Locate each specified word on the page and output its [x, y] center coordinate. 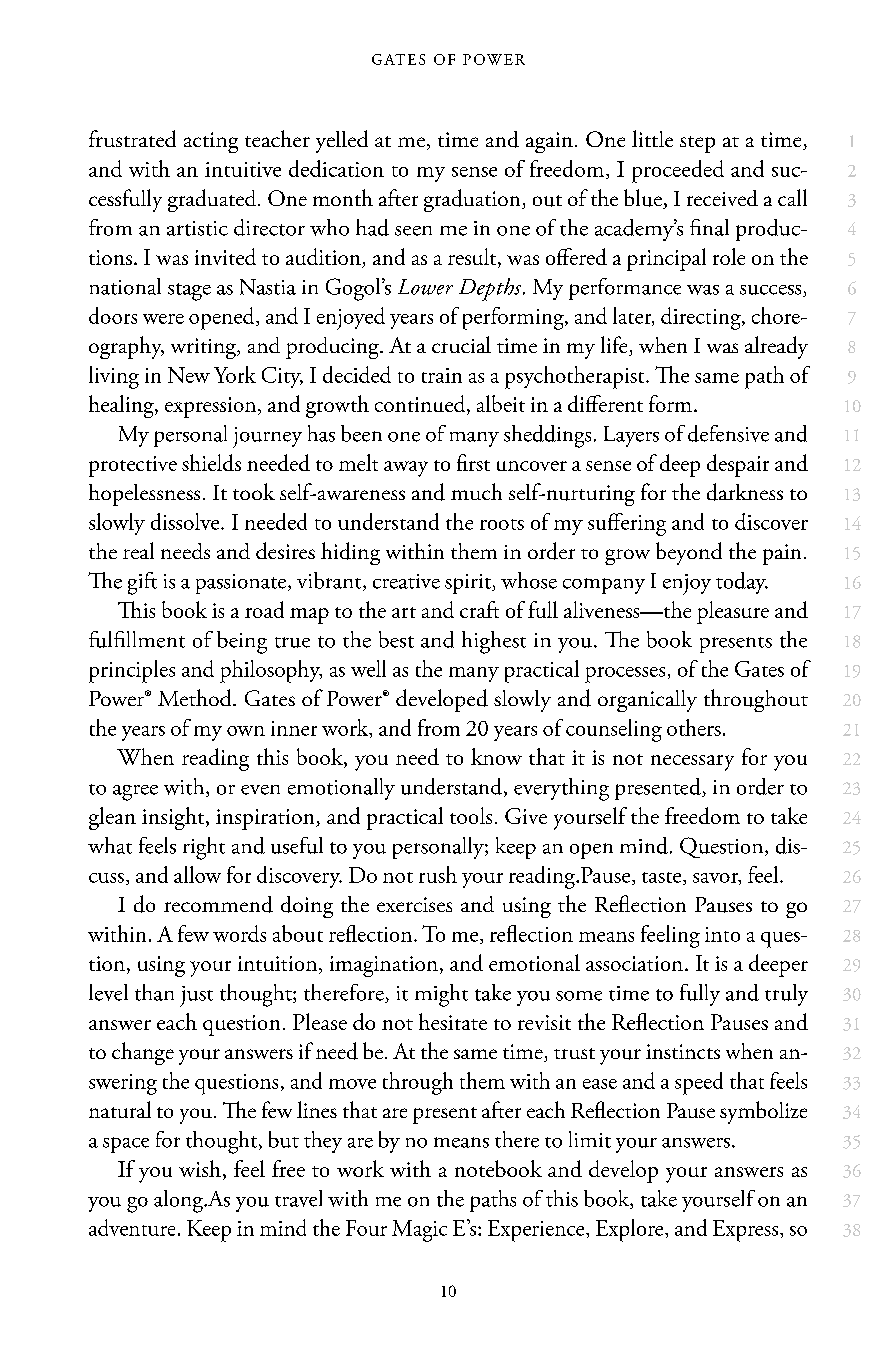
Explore [631, 1230]
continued [421, 405]
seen [413, 231]
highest [494, 642]
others [694, 727]
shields [211, 462]
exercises [414, 904]
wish [200, 1168]
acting [211, 142]
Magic [419, 1231]
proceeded [678, 171]
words [239, 933]
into [722, 934]
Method [196, 697]
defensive [728, 433]
